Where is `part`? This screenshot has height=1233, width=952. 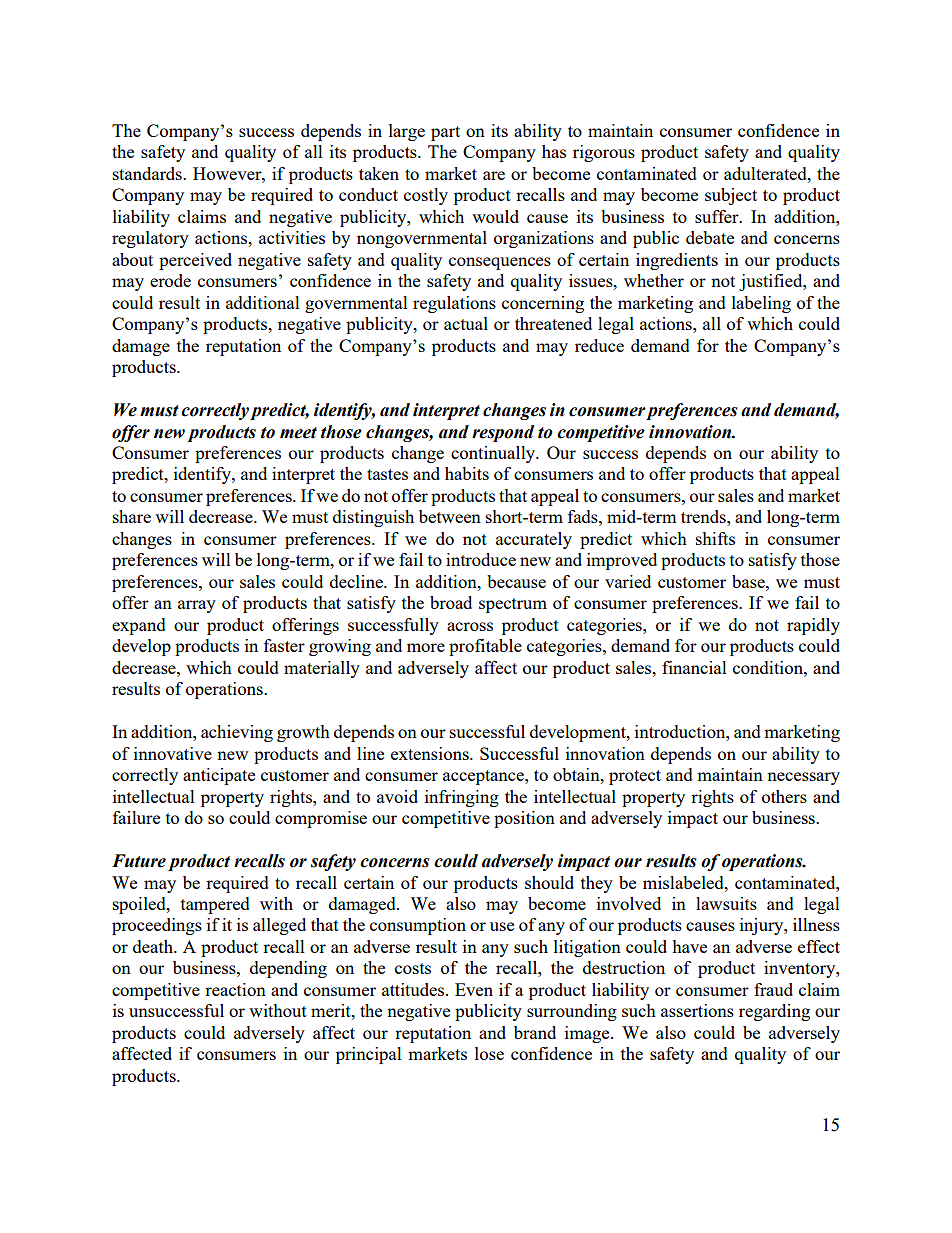 part is located at coordinates (445, 133).
